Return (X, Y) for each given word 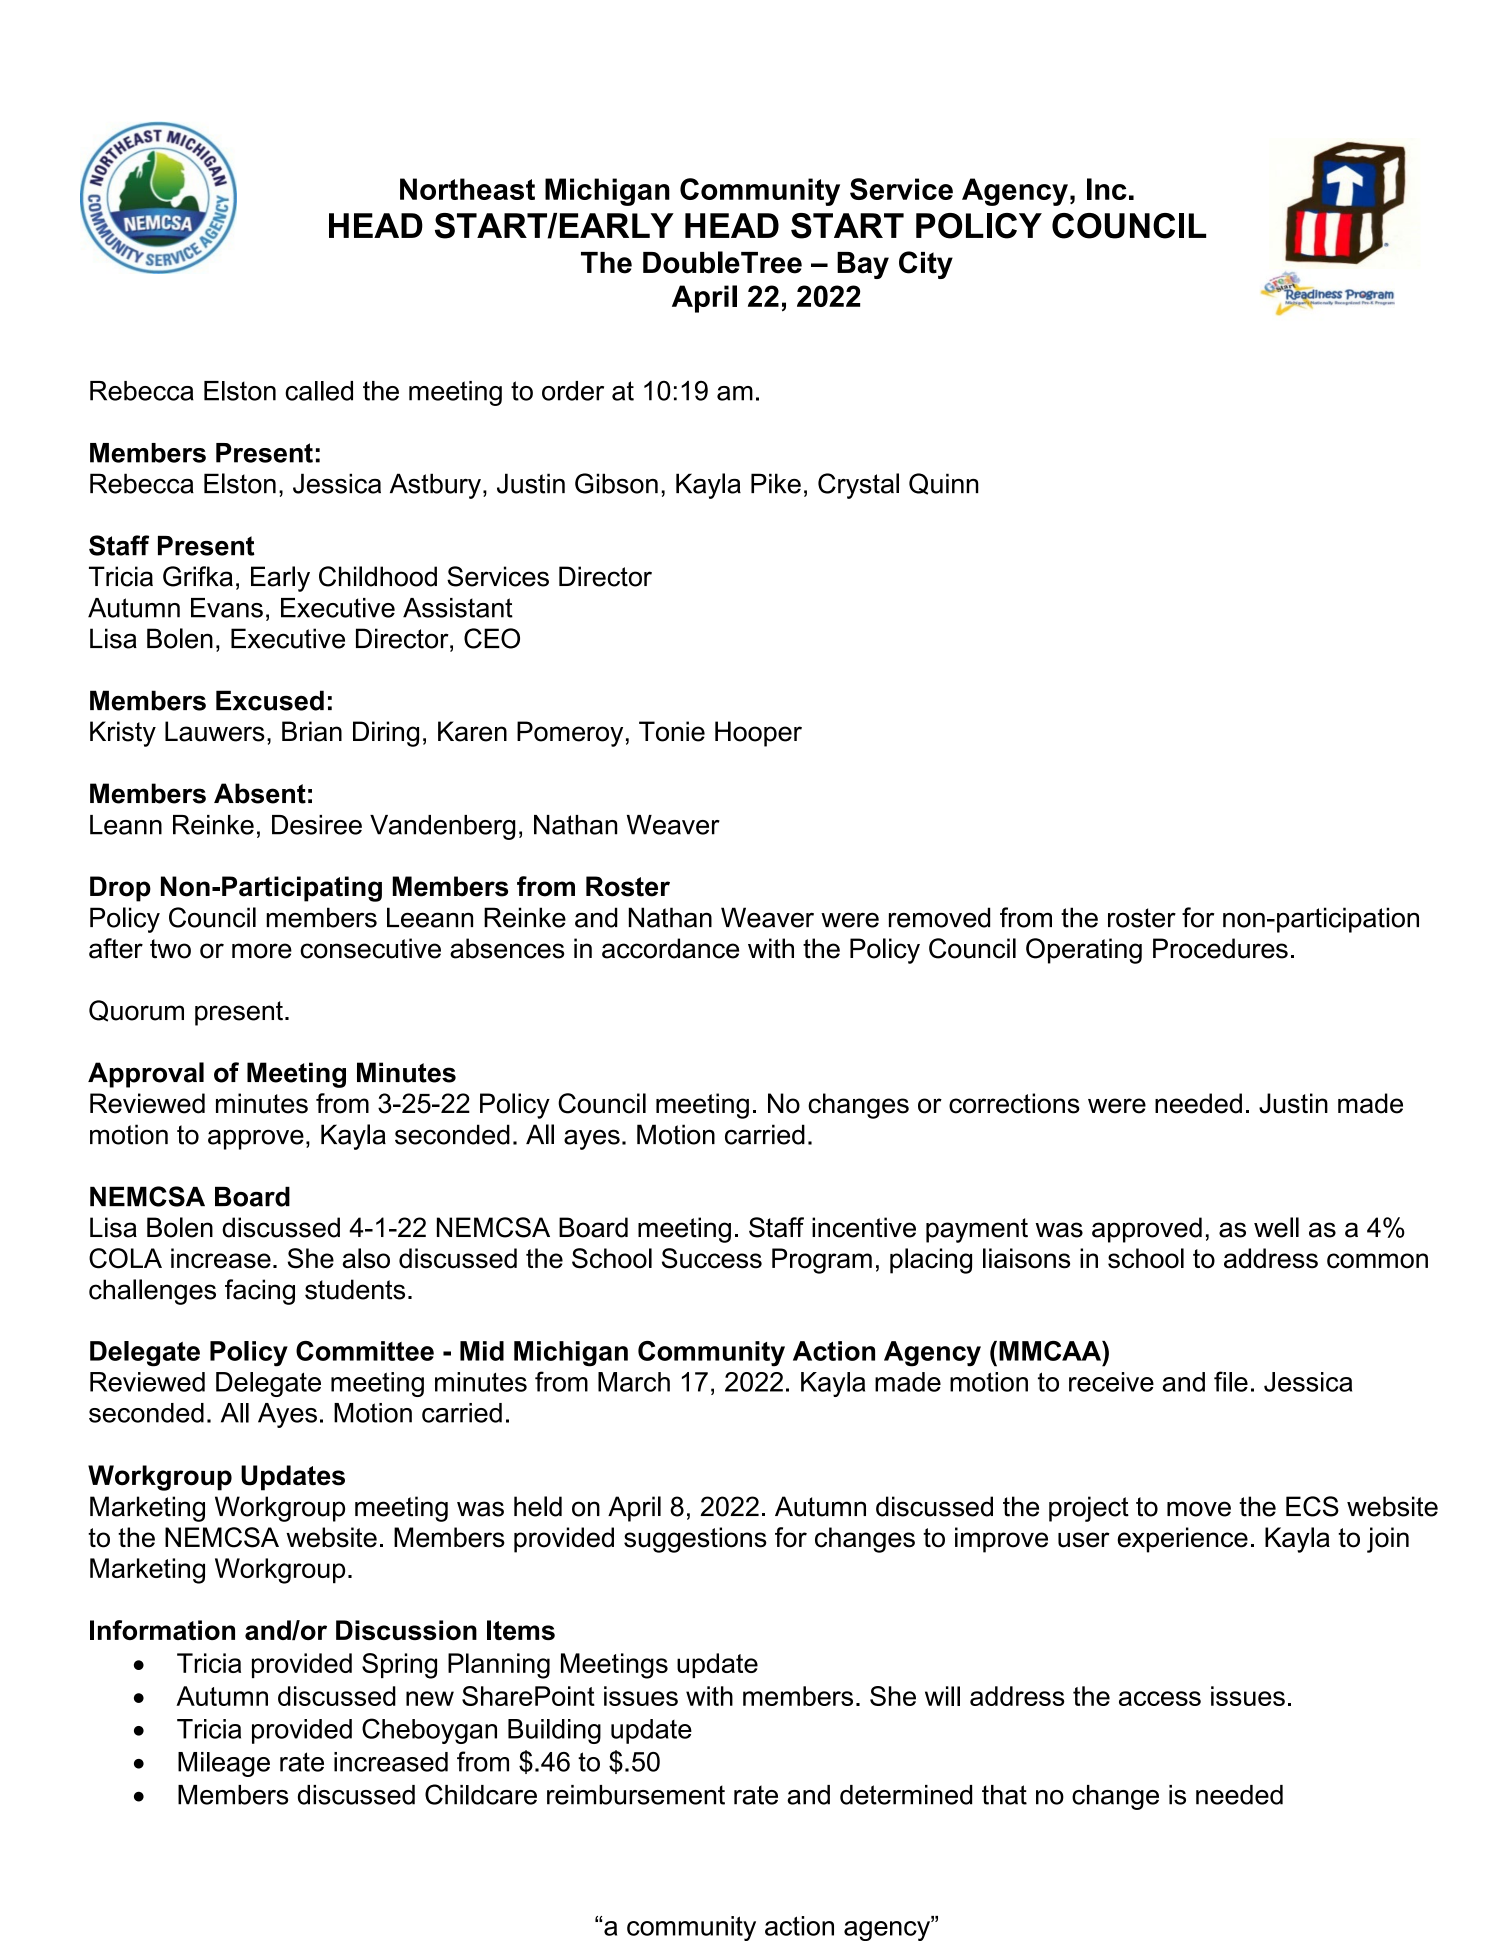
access (1160, 1698)
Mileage (224, 1764)
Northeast (467, 189)
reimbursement (636, 1795)
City (926, 265)
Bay (863, 265)
